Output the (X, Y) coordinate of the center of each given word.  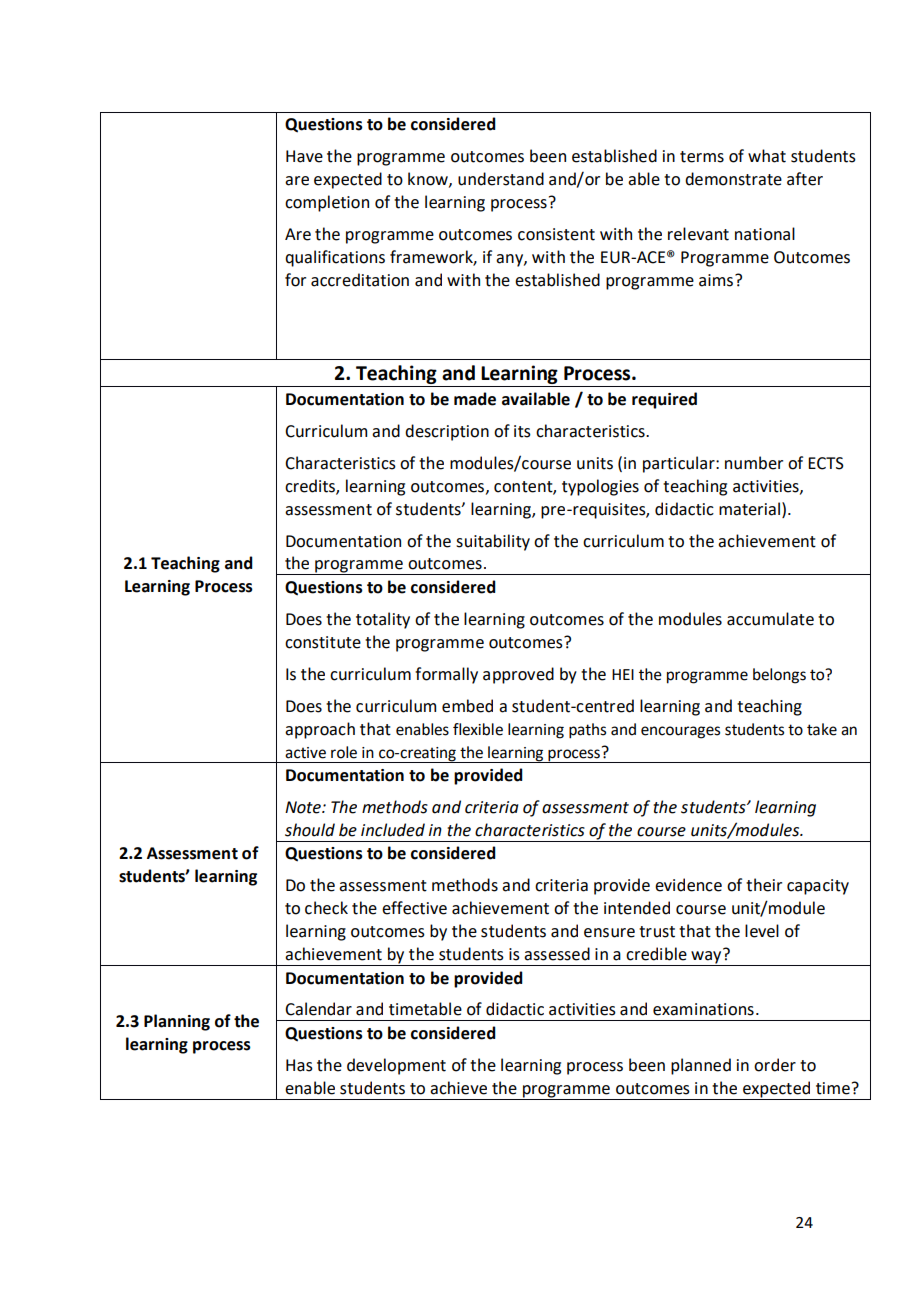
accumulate (770, 619)
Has (299, 1065)
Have (304, 156)
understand (501, 179)
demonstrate (733, 179)
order (775, 1065)
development (396, 1066)
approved (518, 675)
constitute (323, 642)
